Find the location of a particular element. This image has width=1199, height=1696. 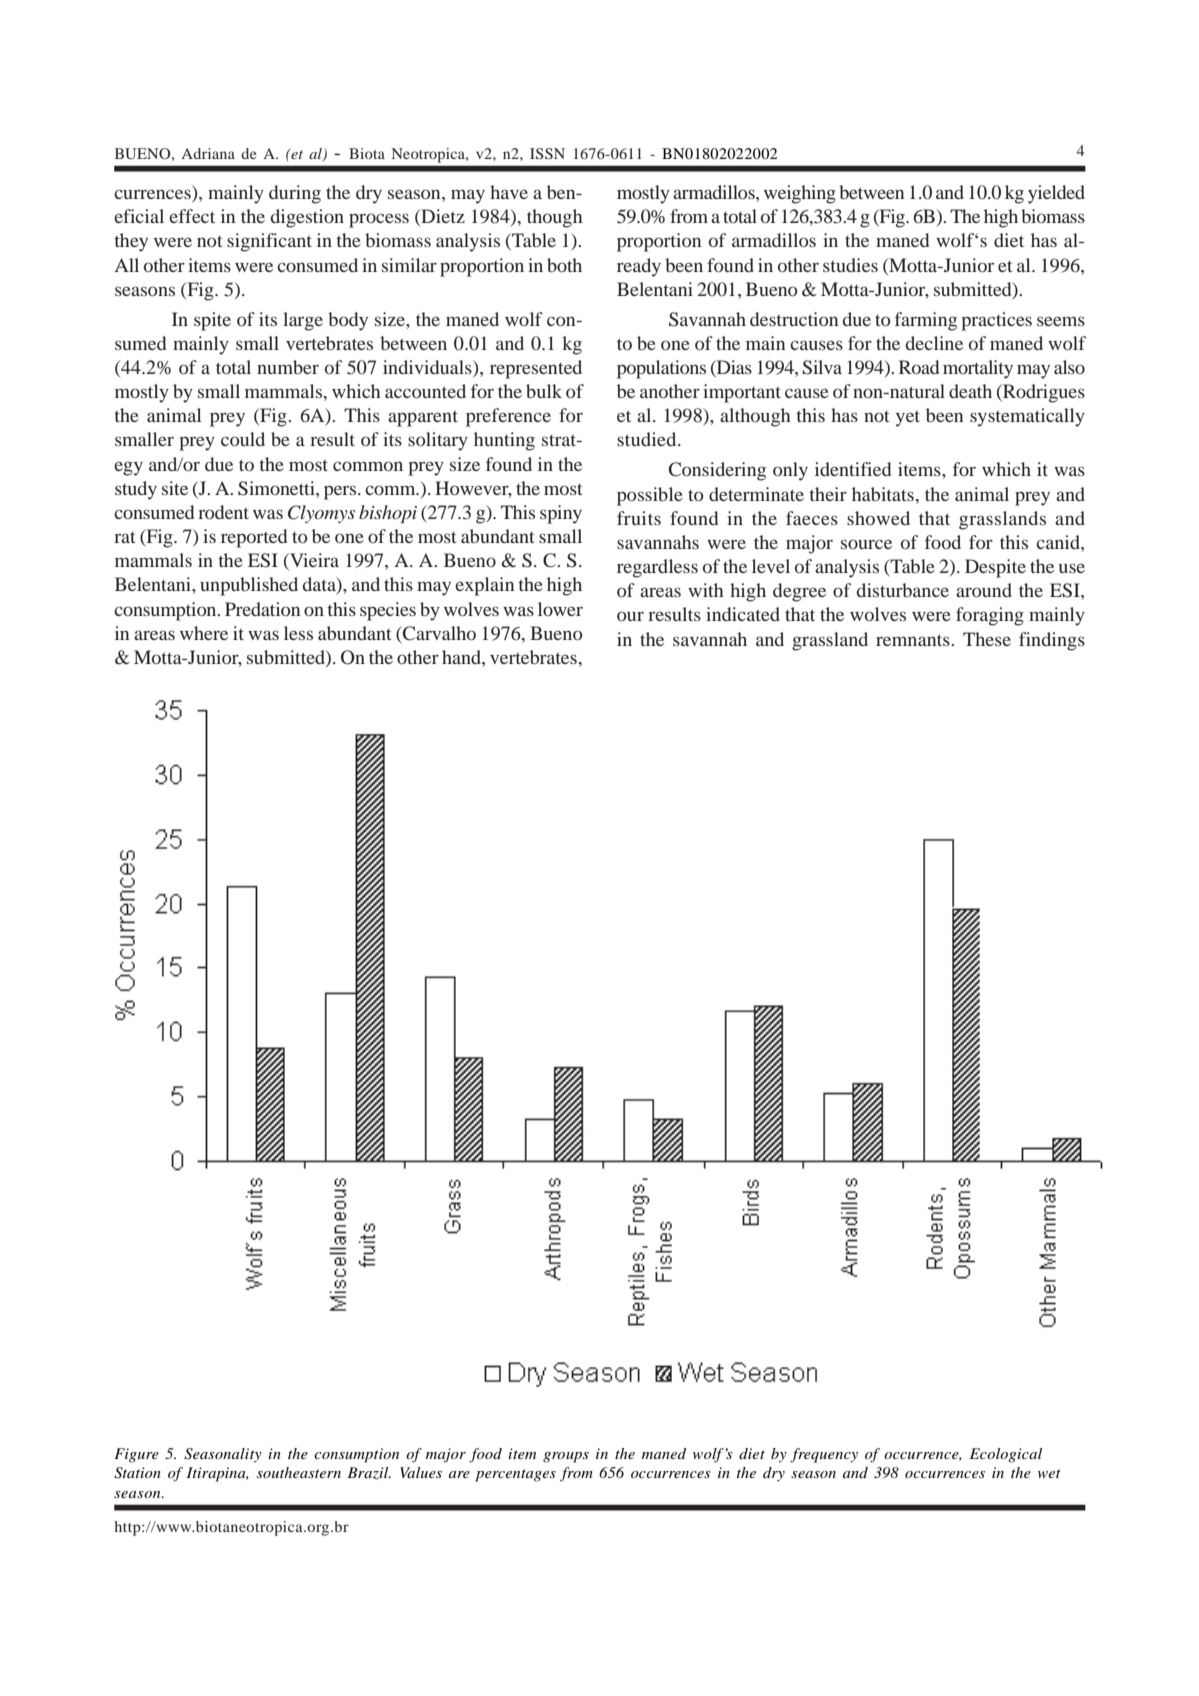

lower is located at coordinates (560, 609).
